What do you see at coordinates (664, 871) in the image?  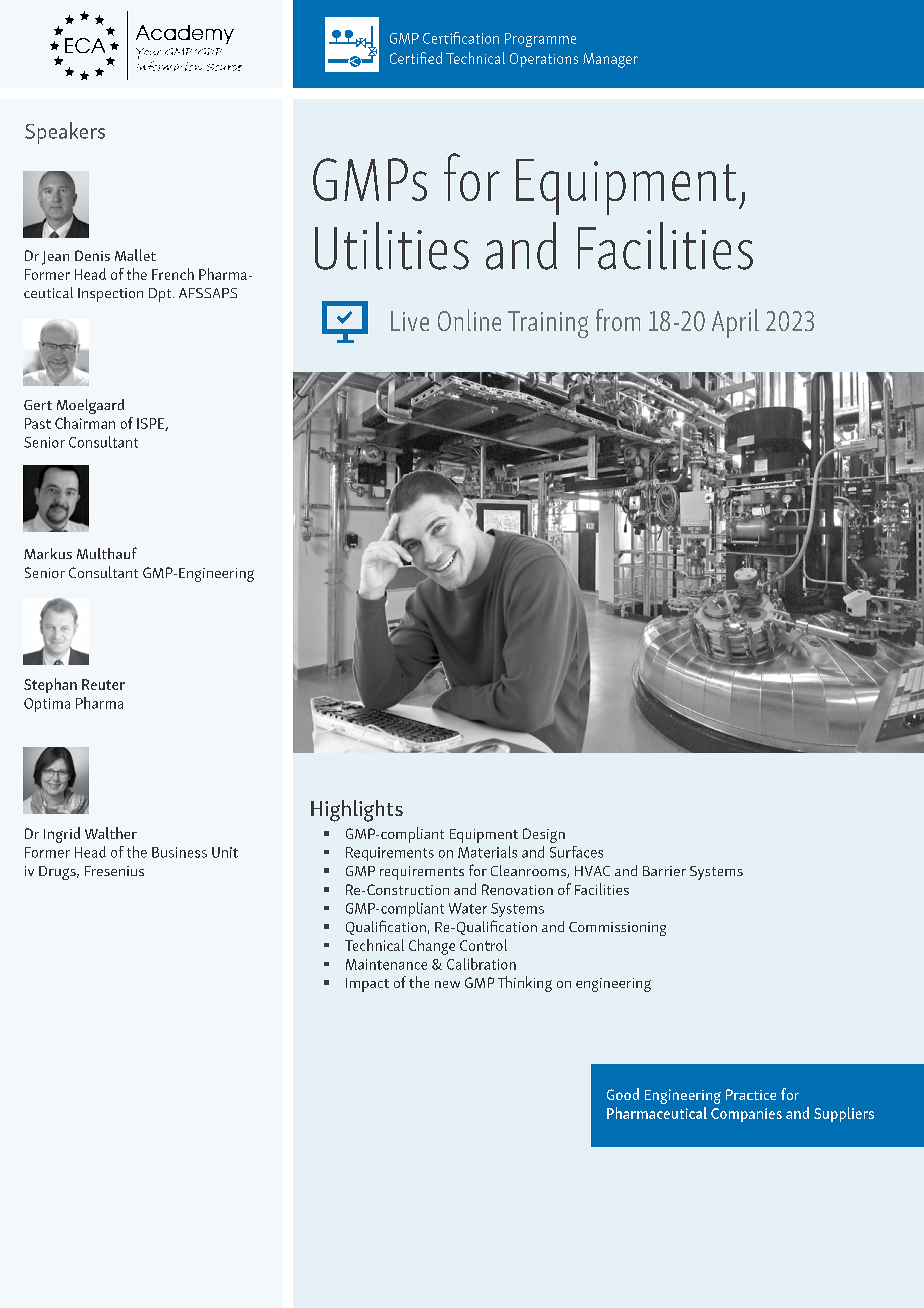 I see `Barrier` at bounding box center [664, 871].
